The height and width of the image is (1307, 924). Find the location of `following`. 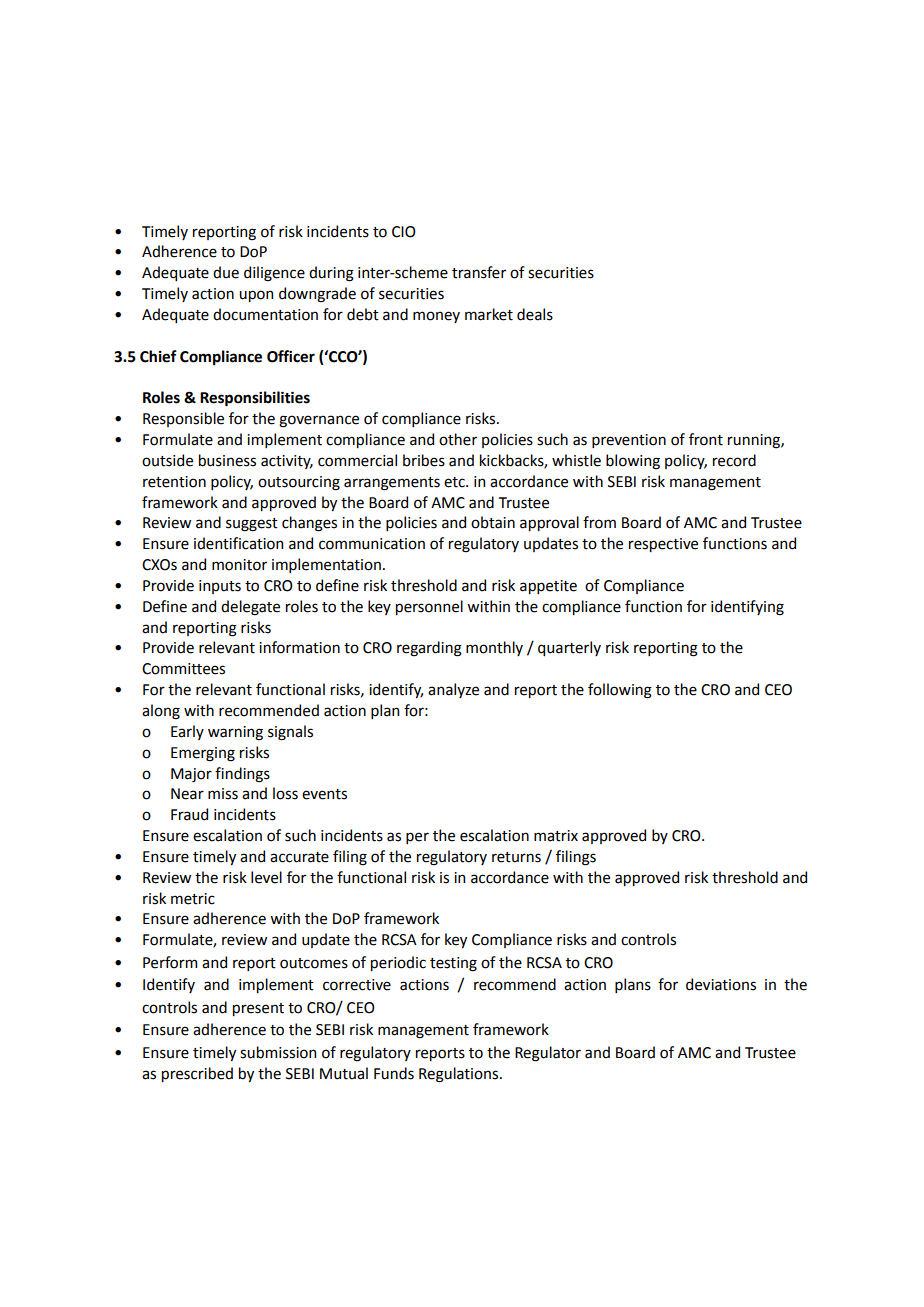

following is located at coordinates (620, 691).
